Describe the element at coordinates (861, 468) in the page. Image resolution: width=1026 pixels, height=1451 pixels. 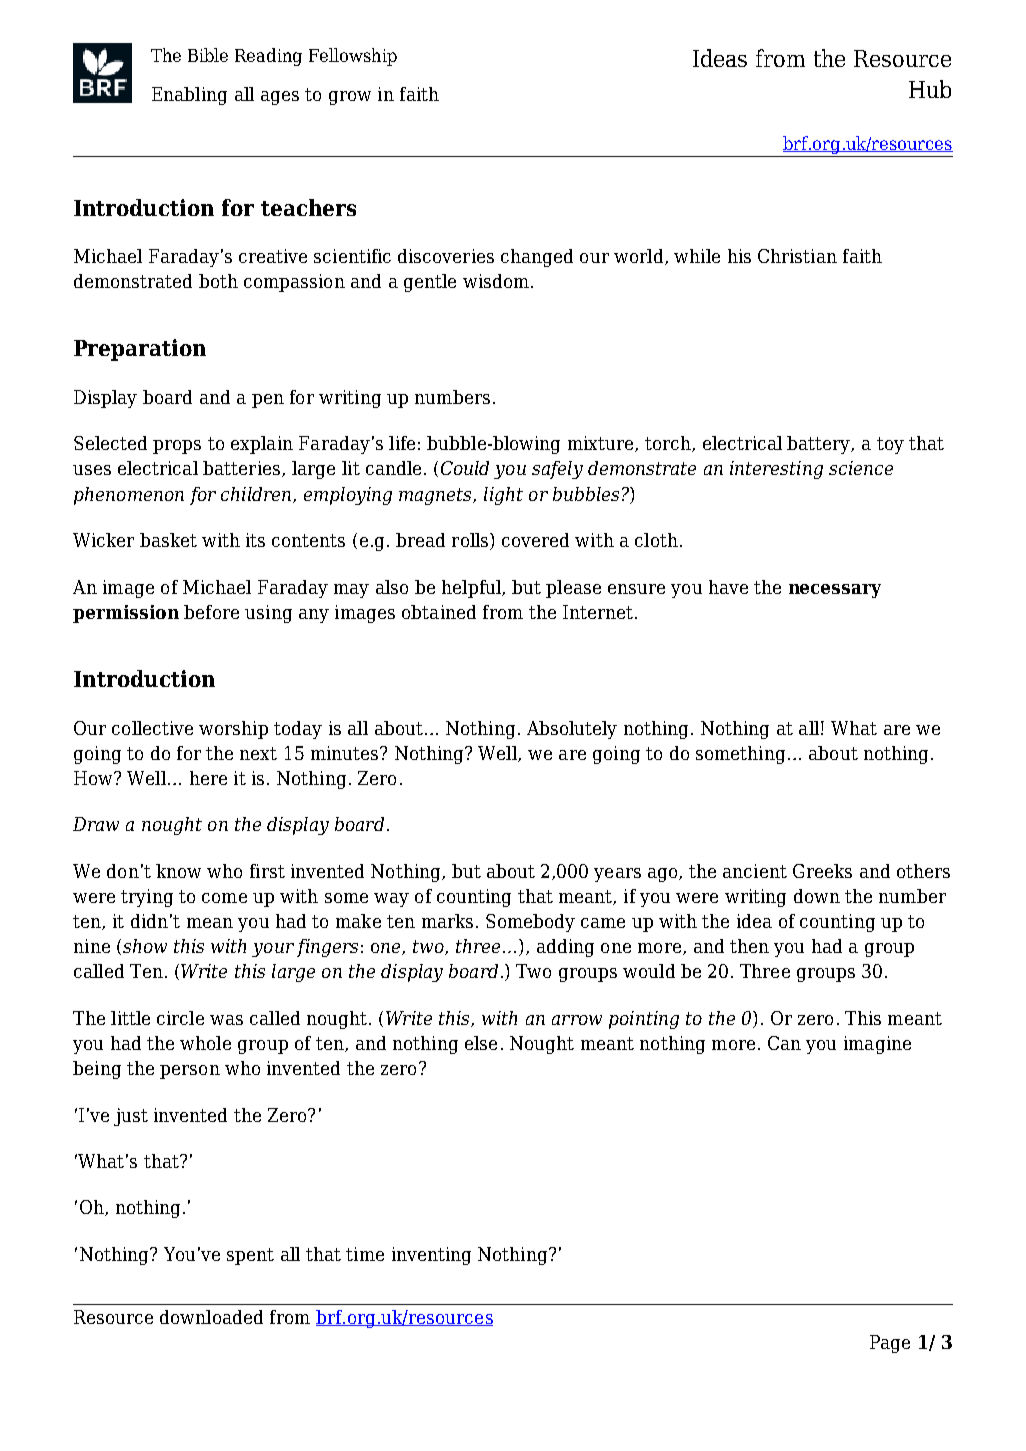
I see `science` at that location.
